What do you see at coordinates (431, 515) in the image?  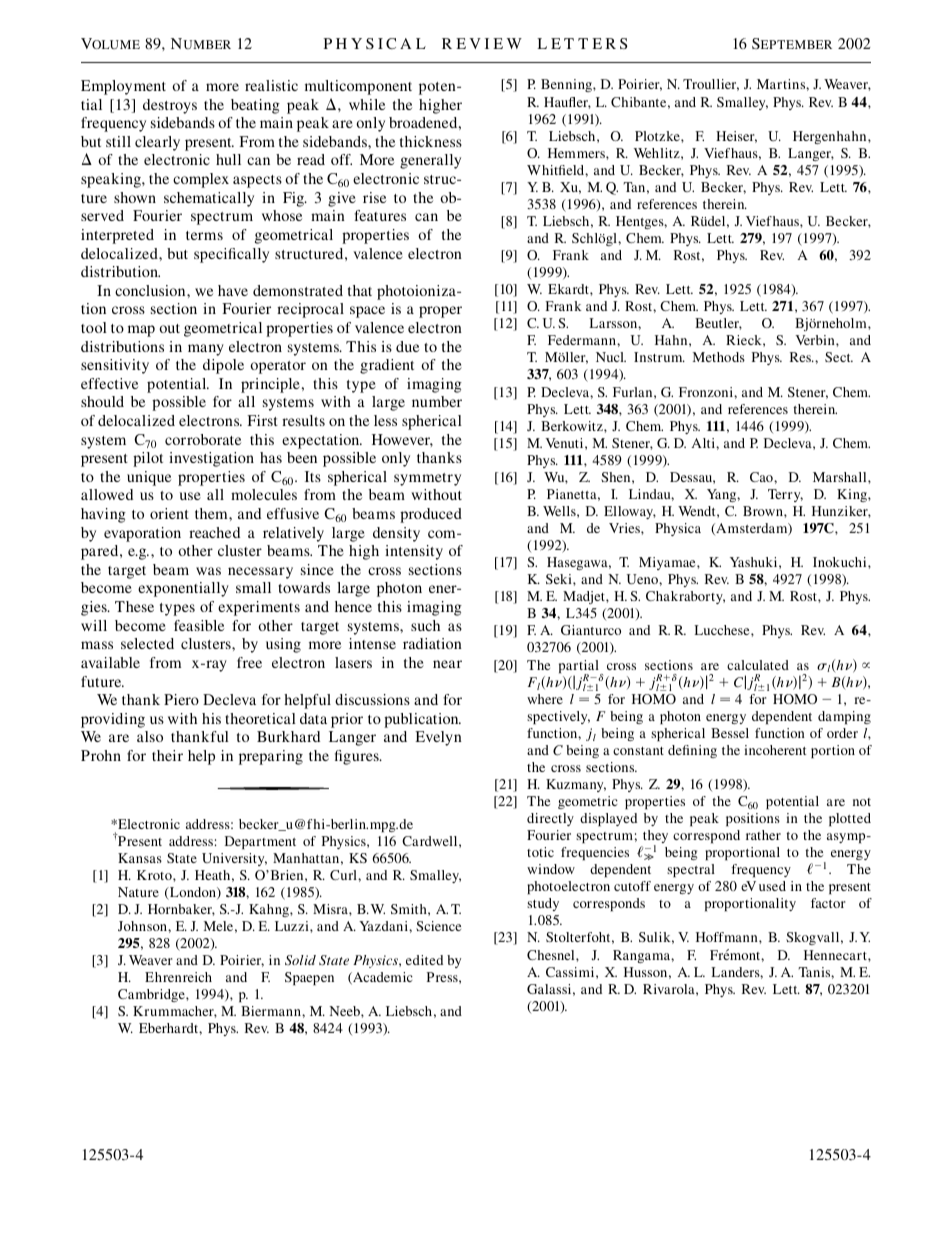 I see `produced` at bounding box center [431, 515].
